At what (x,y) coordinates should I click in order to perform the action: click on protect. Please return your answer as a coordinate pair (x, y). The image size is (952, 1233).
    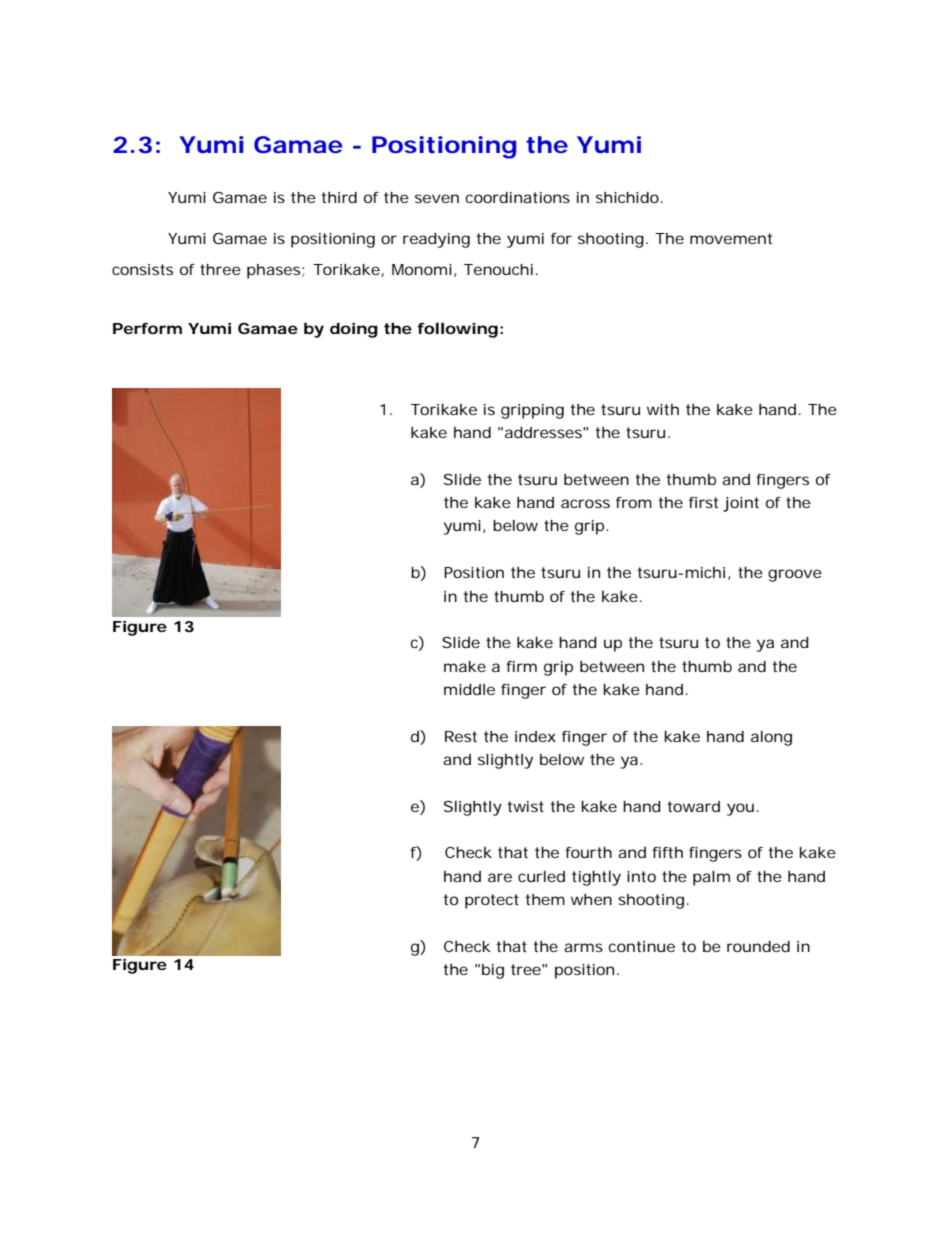
    Looking at the image, I should click on (492, 901).
